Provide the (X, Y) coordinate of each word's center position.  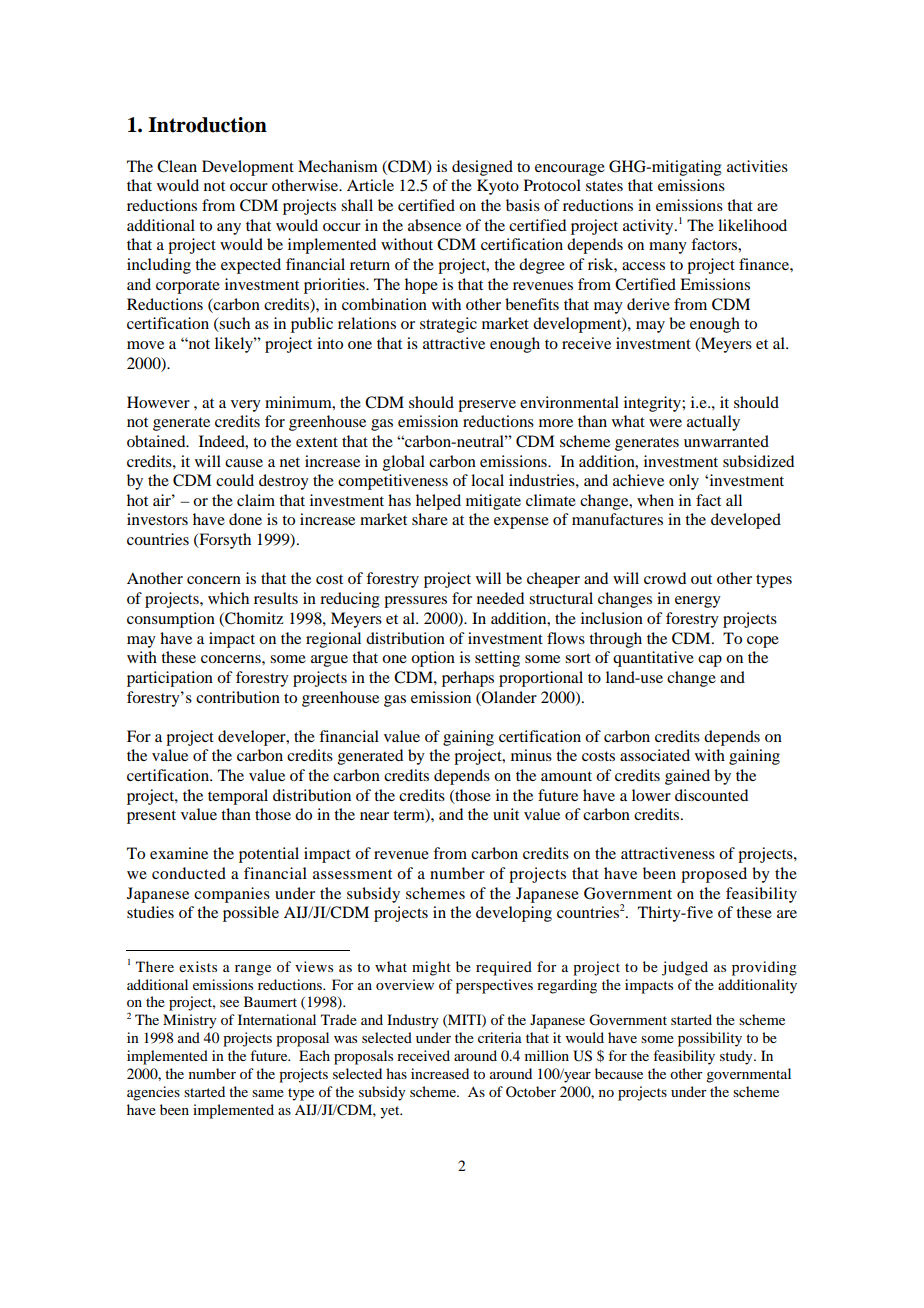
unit (506, 814)
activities (757, 166)
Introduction (207, 125)
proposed (714, 875)
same (268, 1093)
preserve (487, 406)
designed (482, 168)
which (228, 598)
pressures (415, 602)
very (246, 406)
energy (698, 602)
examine (179, 853)
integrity (653, 404)
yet (391, 1112)
